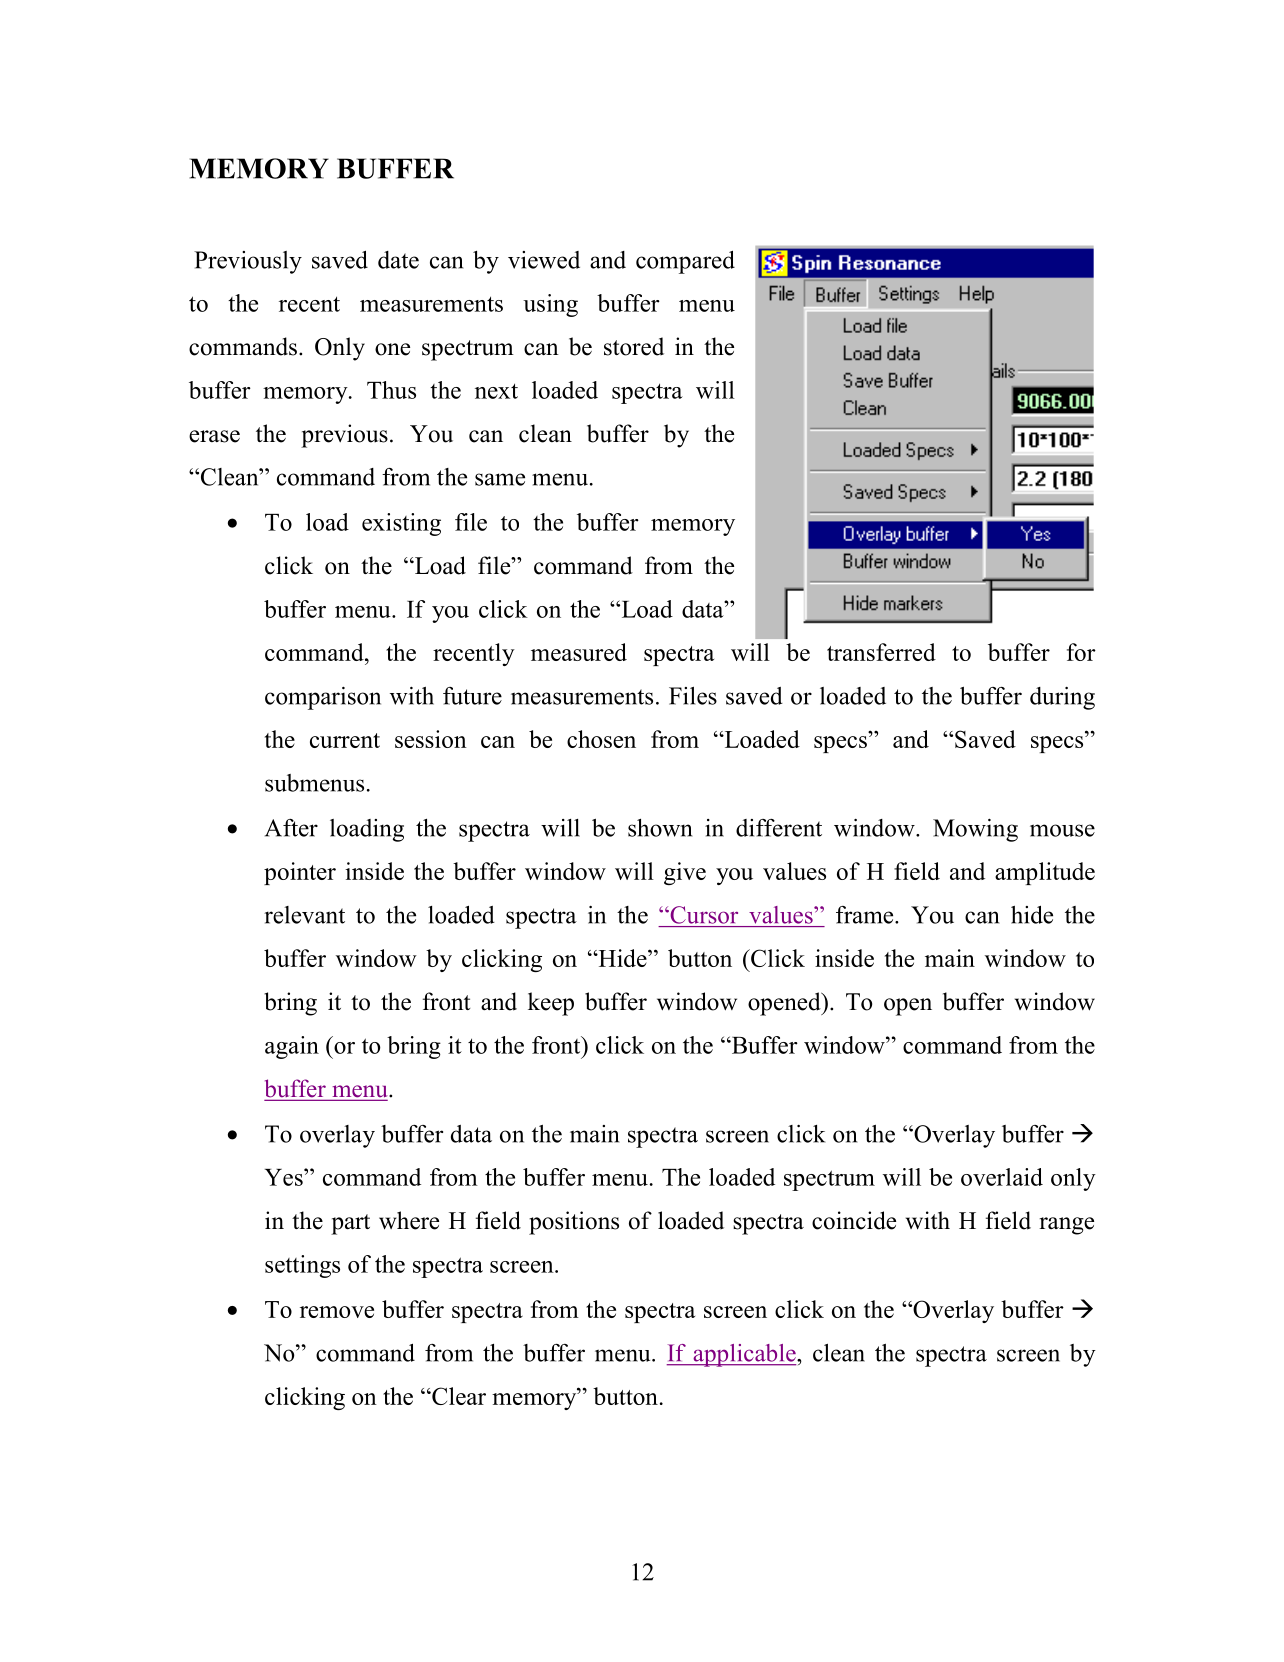 This document has height=1662, width=1284. Describe the element at coordinates (975, 830) in the document. I see `Mowing` at that location.
